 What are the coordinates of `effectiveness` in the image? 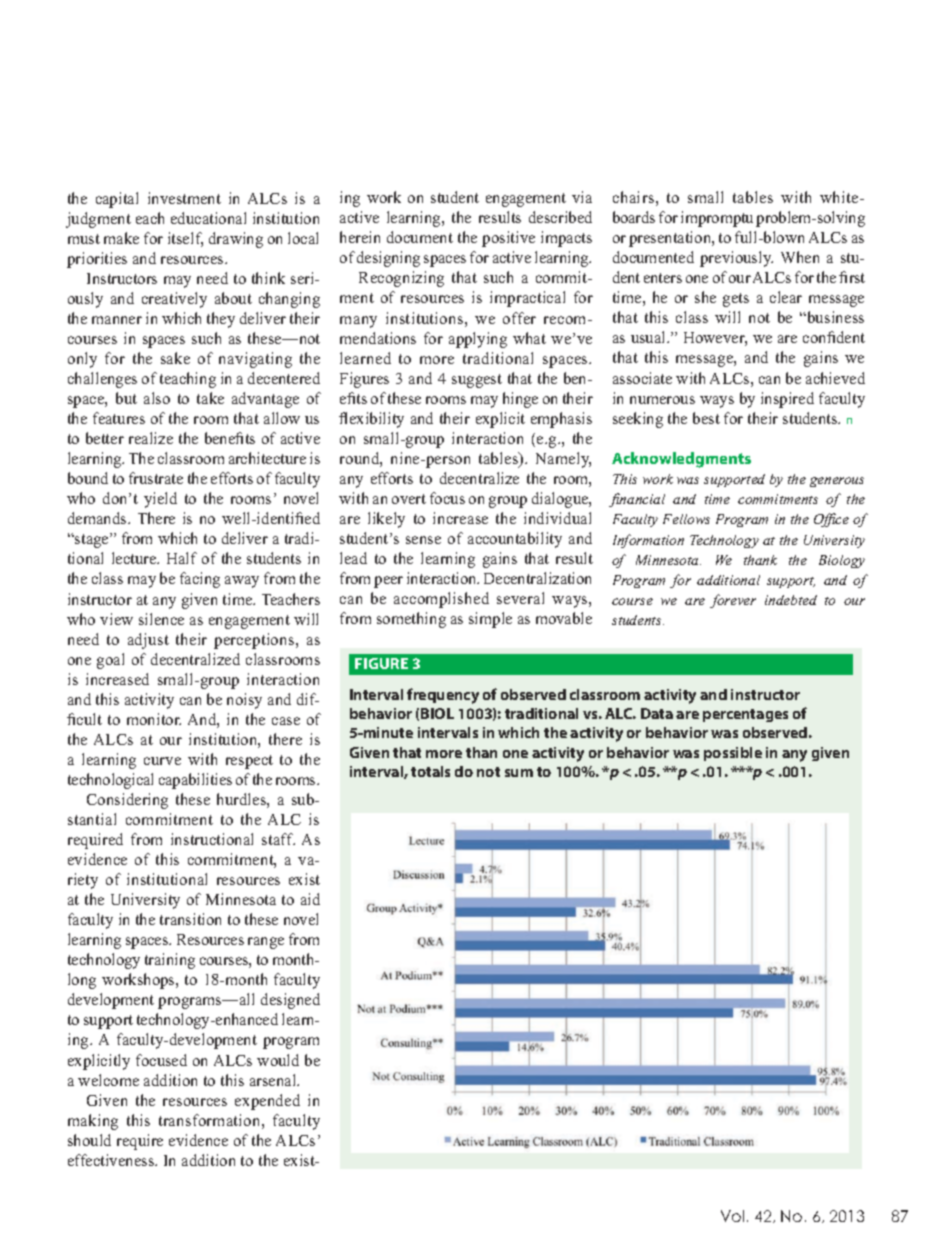 It's located at (112, 1160).
